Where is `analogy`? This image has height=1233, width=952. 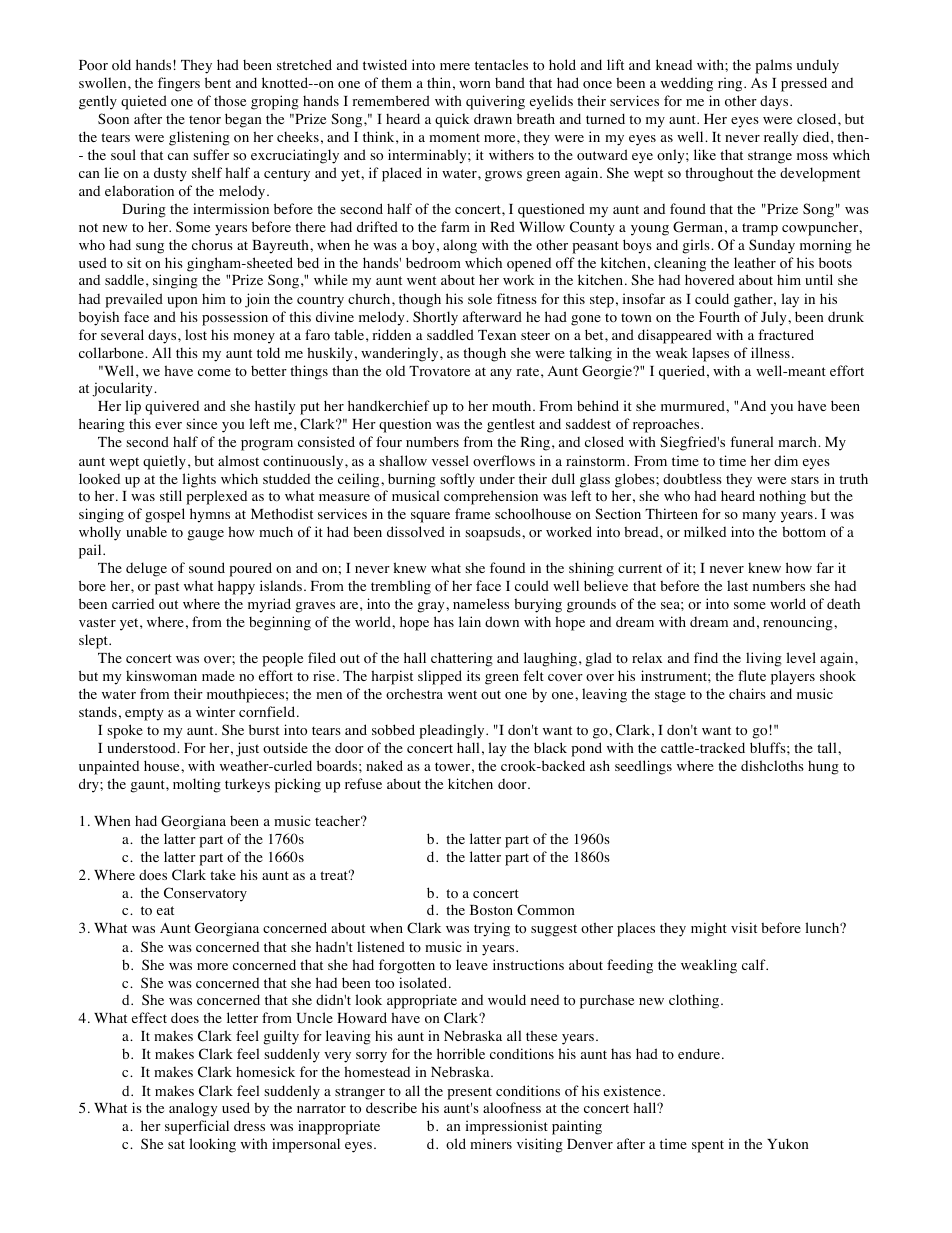 analogy is located at coordinates (193, 1109).
